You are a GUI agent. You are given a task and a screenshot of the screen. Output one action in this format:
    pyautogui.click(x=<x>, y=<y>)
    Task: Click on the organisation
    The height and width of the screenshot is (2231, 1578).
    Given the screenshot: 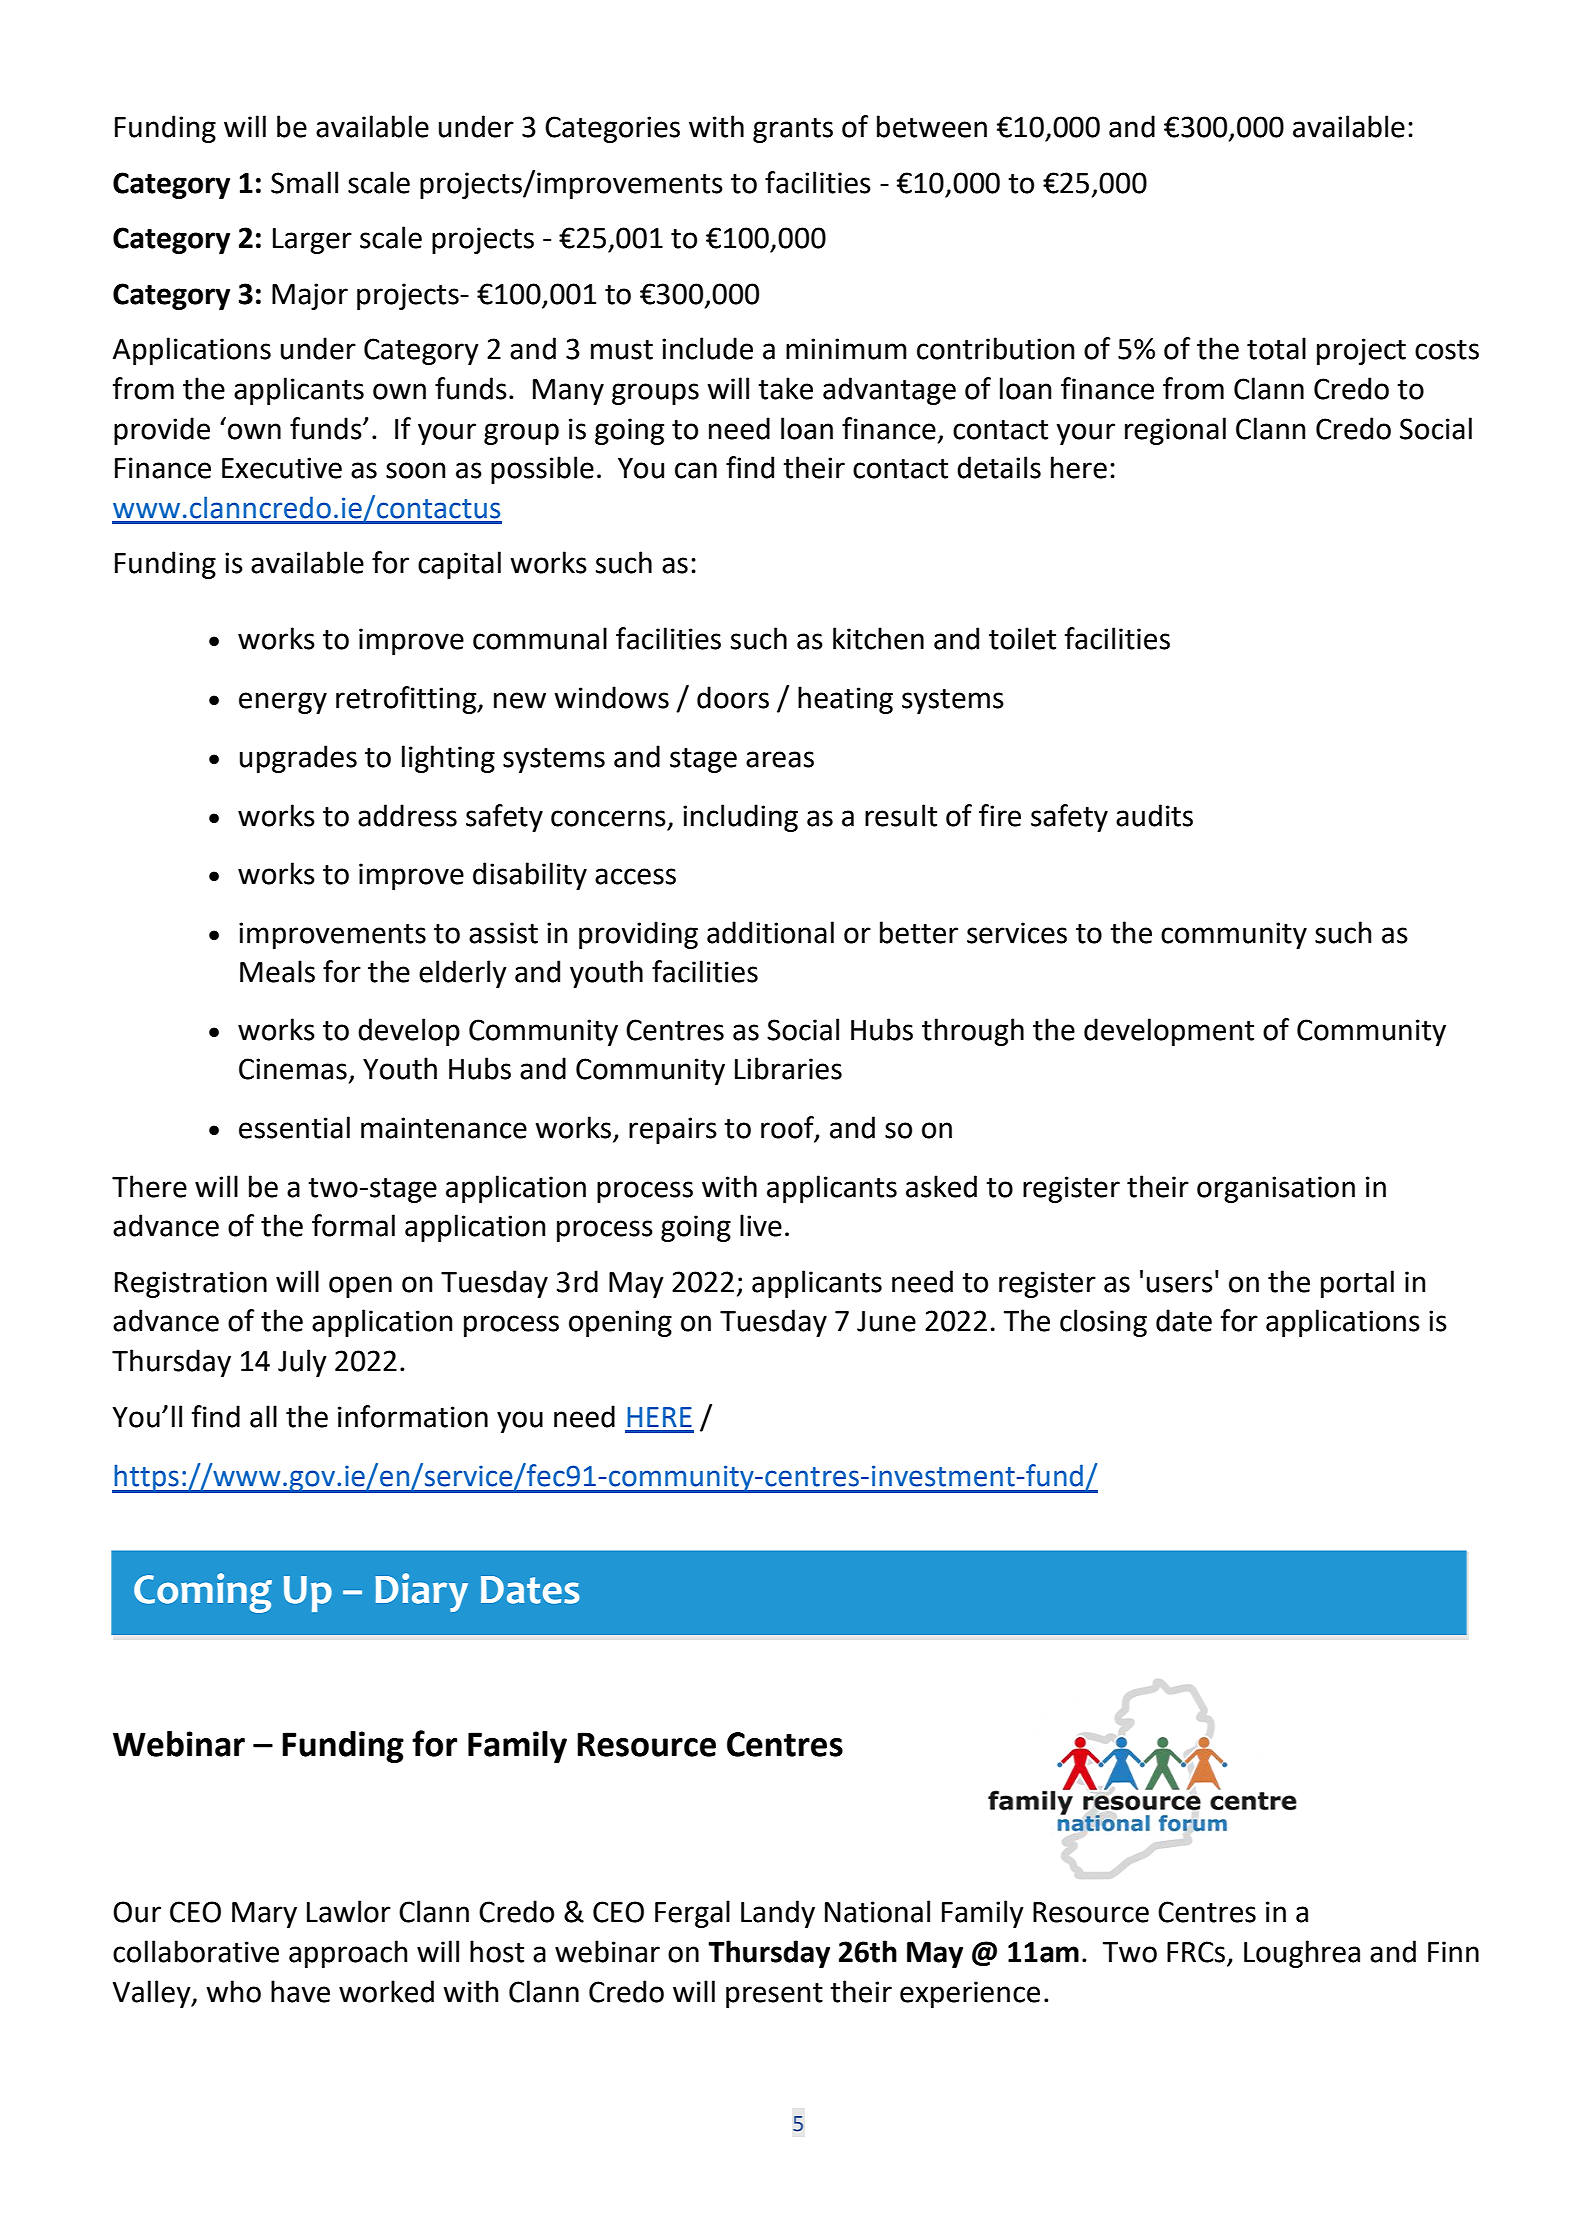 What is the action you would take?
    pyautogui.click(x=1276, y=1189)
